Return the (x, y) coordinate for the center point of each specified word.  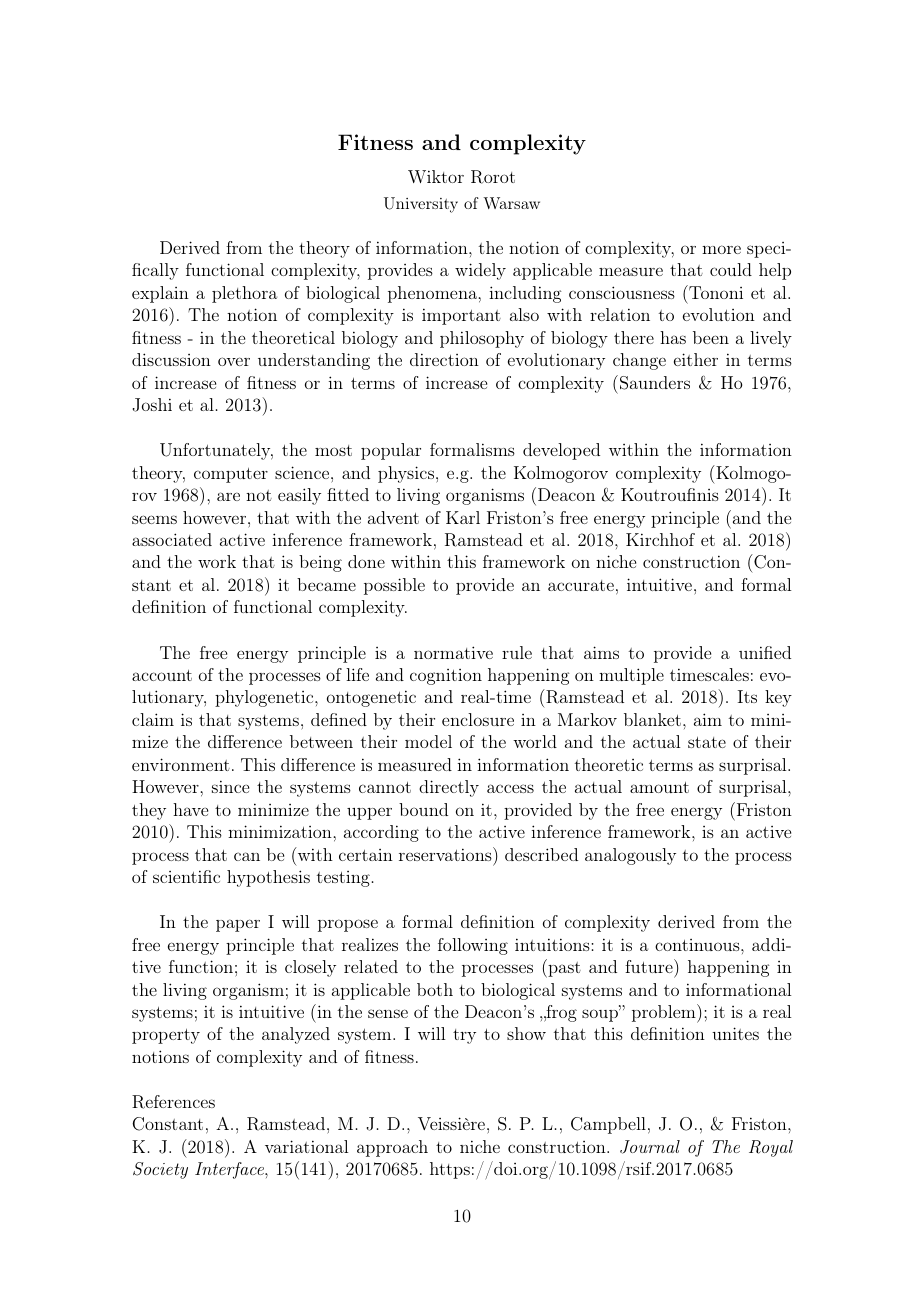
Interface (230, 1170)
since (230, 786)
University (421, 205)
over (234, 361)
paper (238, 925)
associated (172, 539)
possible (394, 586)
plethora (244, 294)
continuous (697, 945)
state (707, 742)
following (473, 946)
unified (765, 652)
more (721, 249)
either (696, 359)
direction (444, 359)
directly (449, 788)
